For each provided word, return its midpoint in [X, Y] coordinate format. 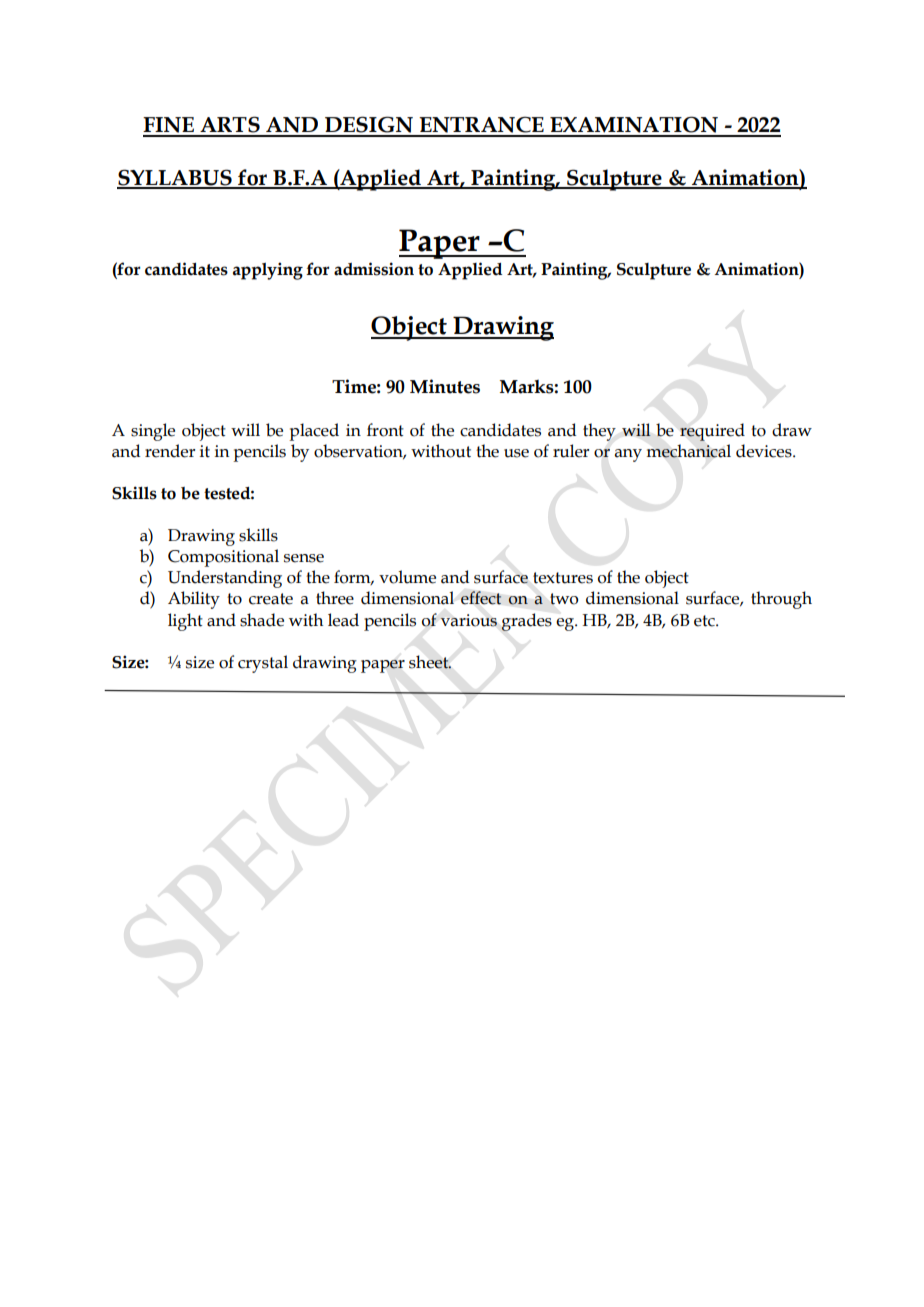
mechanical [688, 451]
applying [268, 271]
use [516, 453]
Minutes [445, 386]
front [385, 430]
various [468, 620]
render [170, 451]
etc [705, 621]
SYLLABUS [175, 178]
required [712, 432]
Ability [194, 600]
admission [374, 269]
